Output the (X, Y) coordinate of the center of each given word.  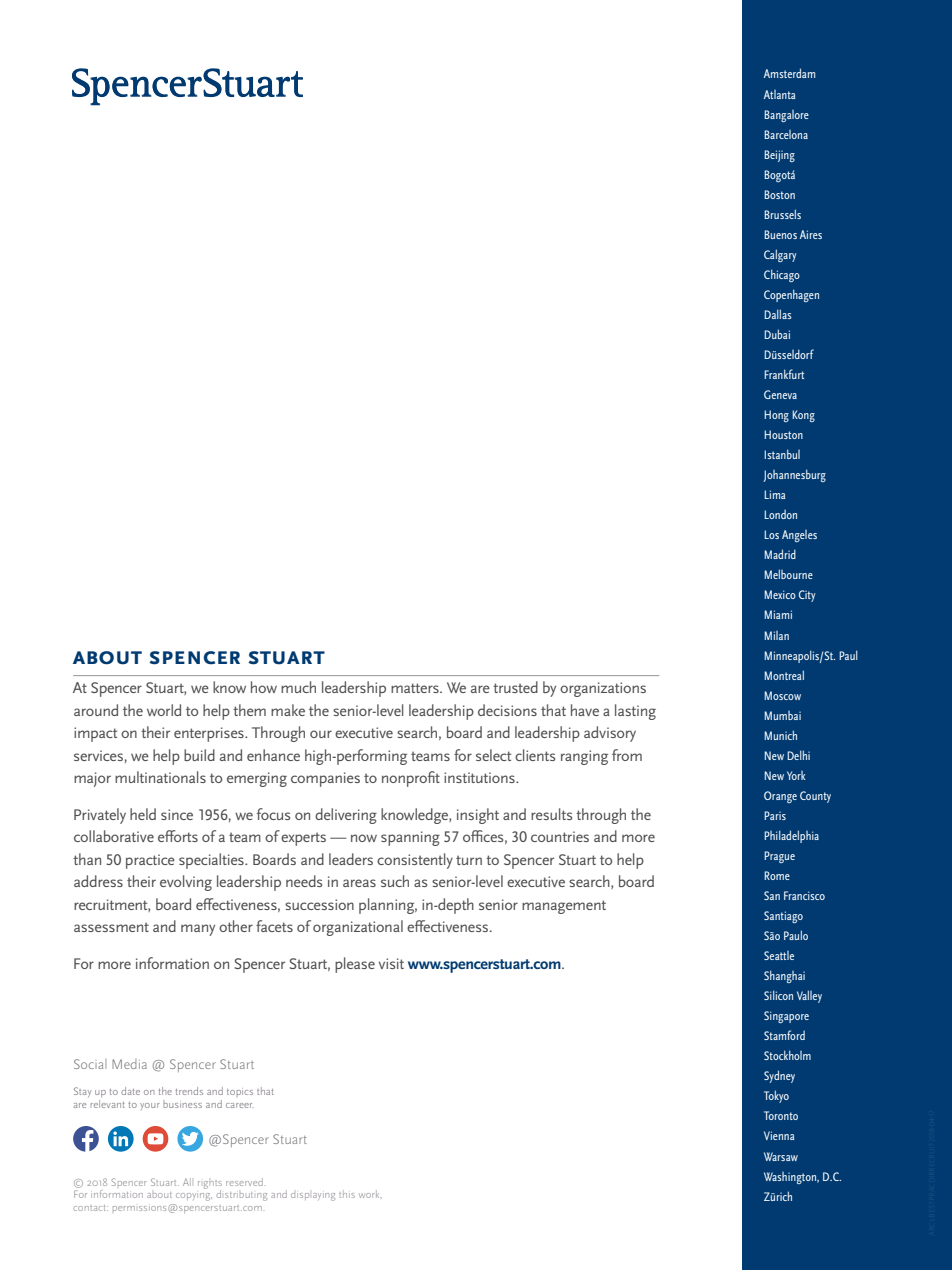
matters (416, 688)
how (264, 687)
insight (478, 816)
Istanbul (782, 454)
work (369, 1194)
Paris (775, 815)
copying (194, 1197)
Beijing (779, 156)
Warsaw (781, 1156)
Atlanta (779, 94)
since (177, 814)
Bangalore (786, 116)
